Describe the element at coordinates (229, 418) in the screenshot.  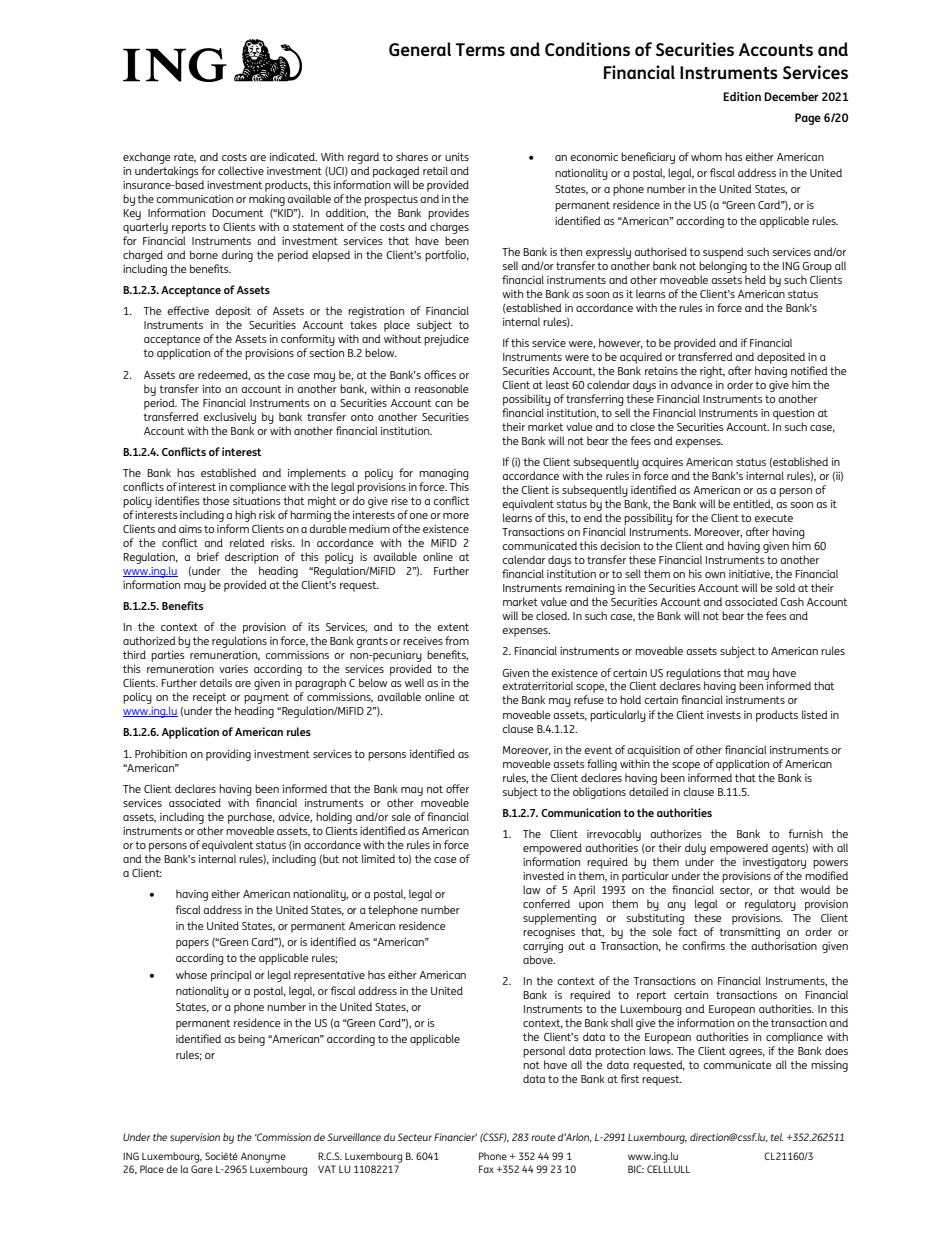
I see `exclusively` at that location.
